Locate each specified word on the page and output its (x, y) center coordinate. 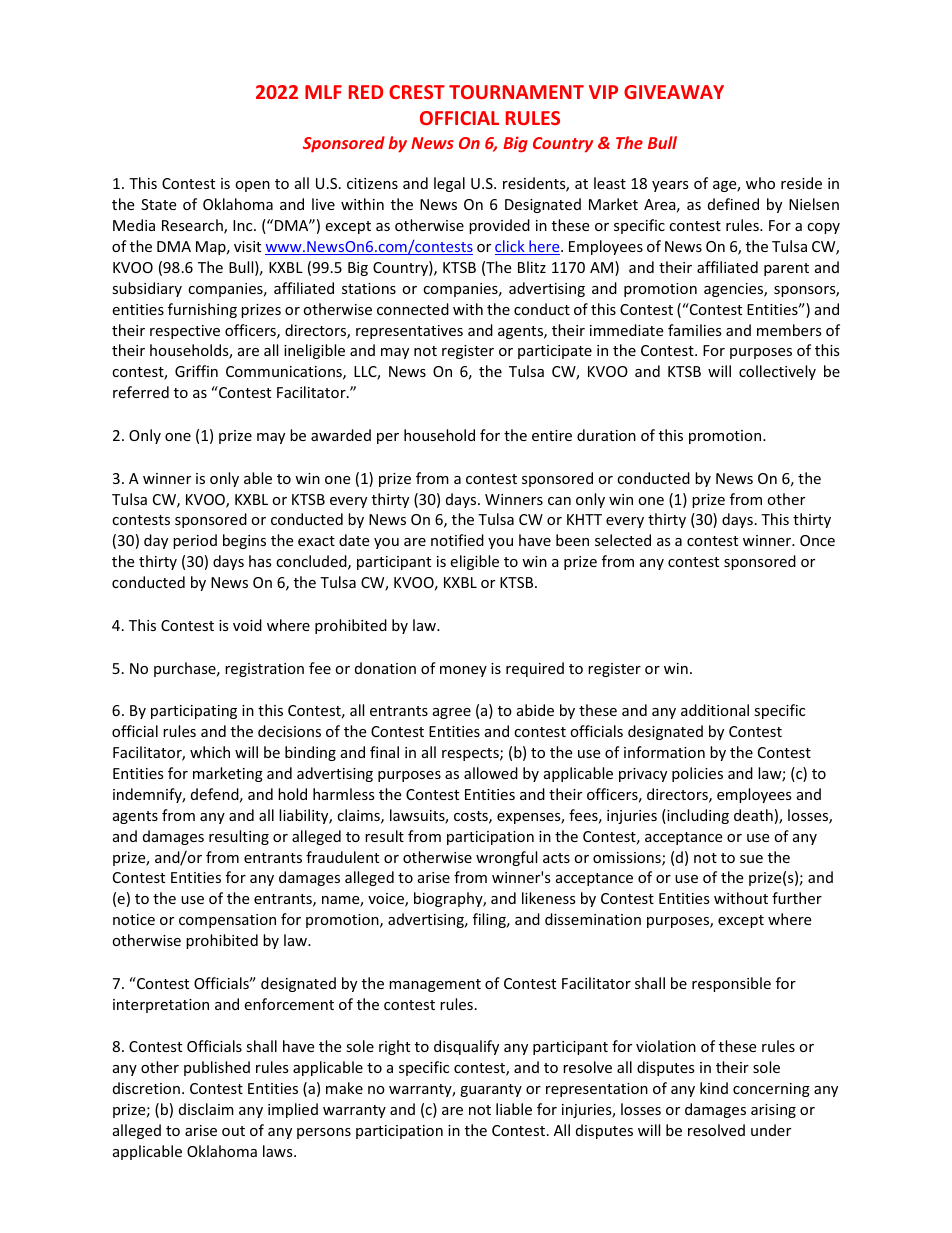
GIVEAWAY (674, 92)
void (247, 625)
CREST (417, 92)
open (252, 186)
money (463, 671)
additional (715, 710)
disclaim (206, 1109)
